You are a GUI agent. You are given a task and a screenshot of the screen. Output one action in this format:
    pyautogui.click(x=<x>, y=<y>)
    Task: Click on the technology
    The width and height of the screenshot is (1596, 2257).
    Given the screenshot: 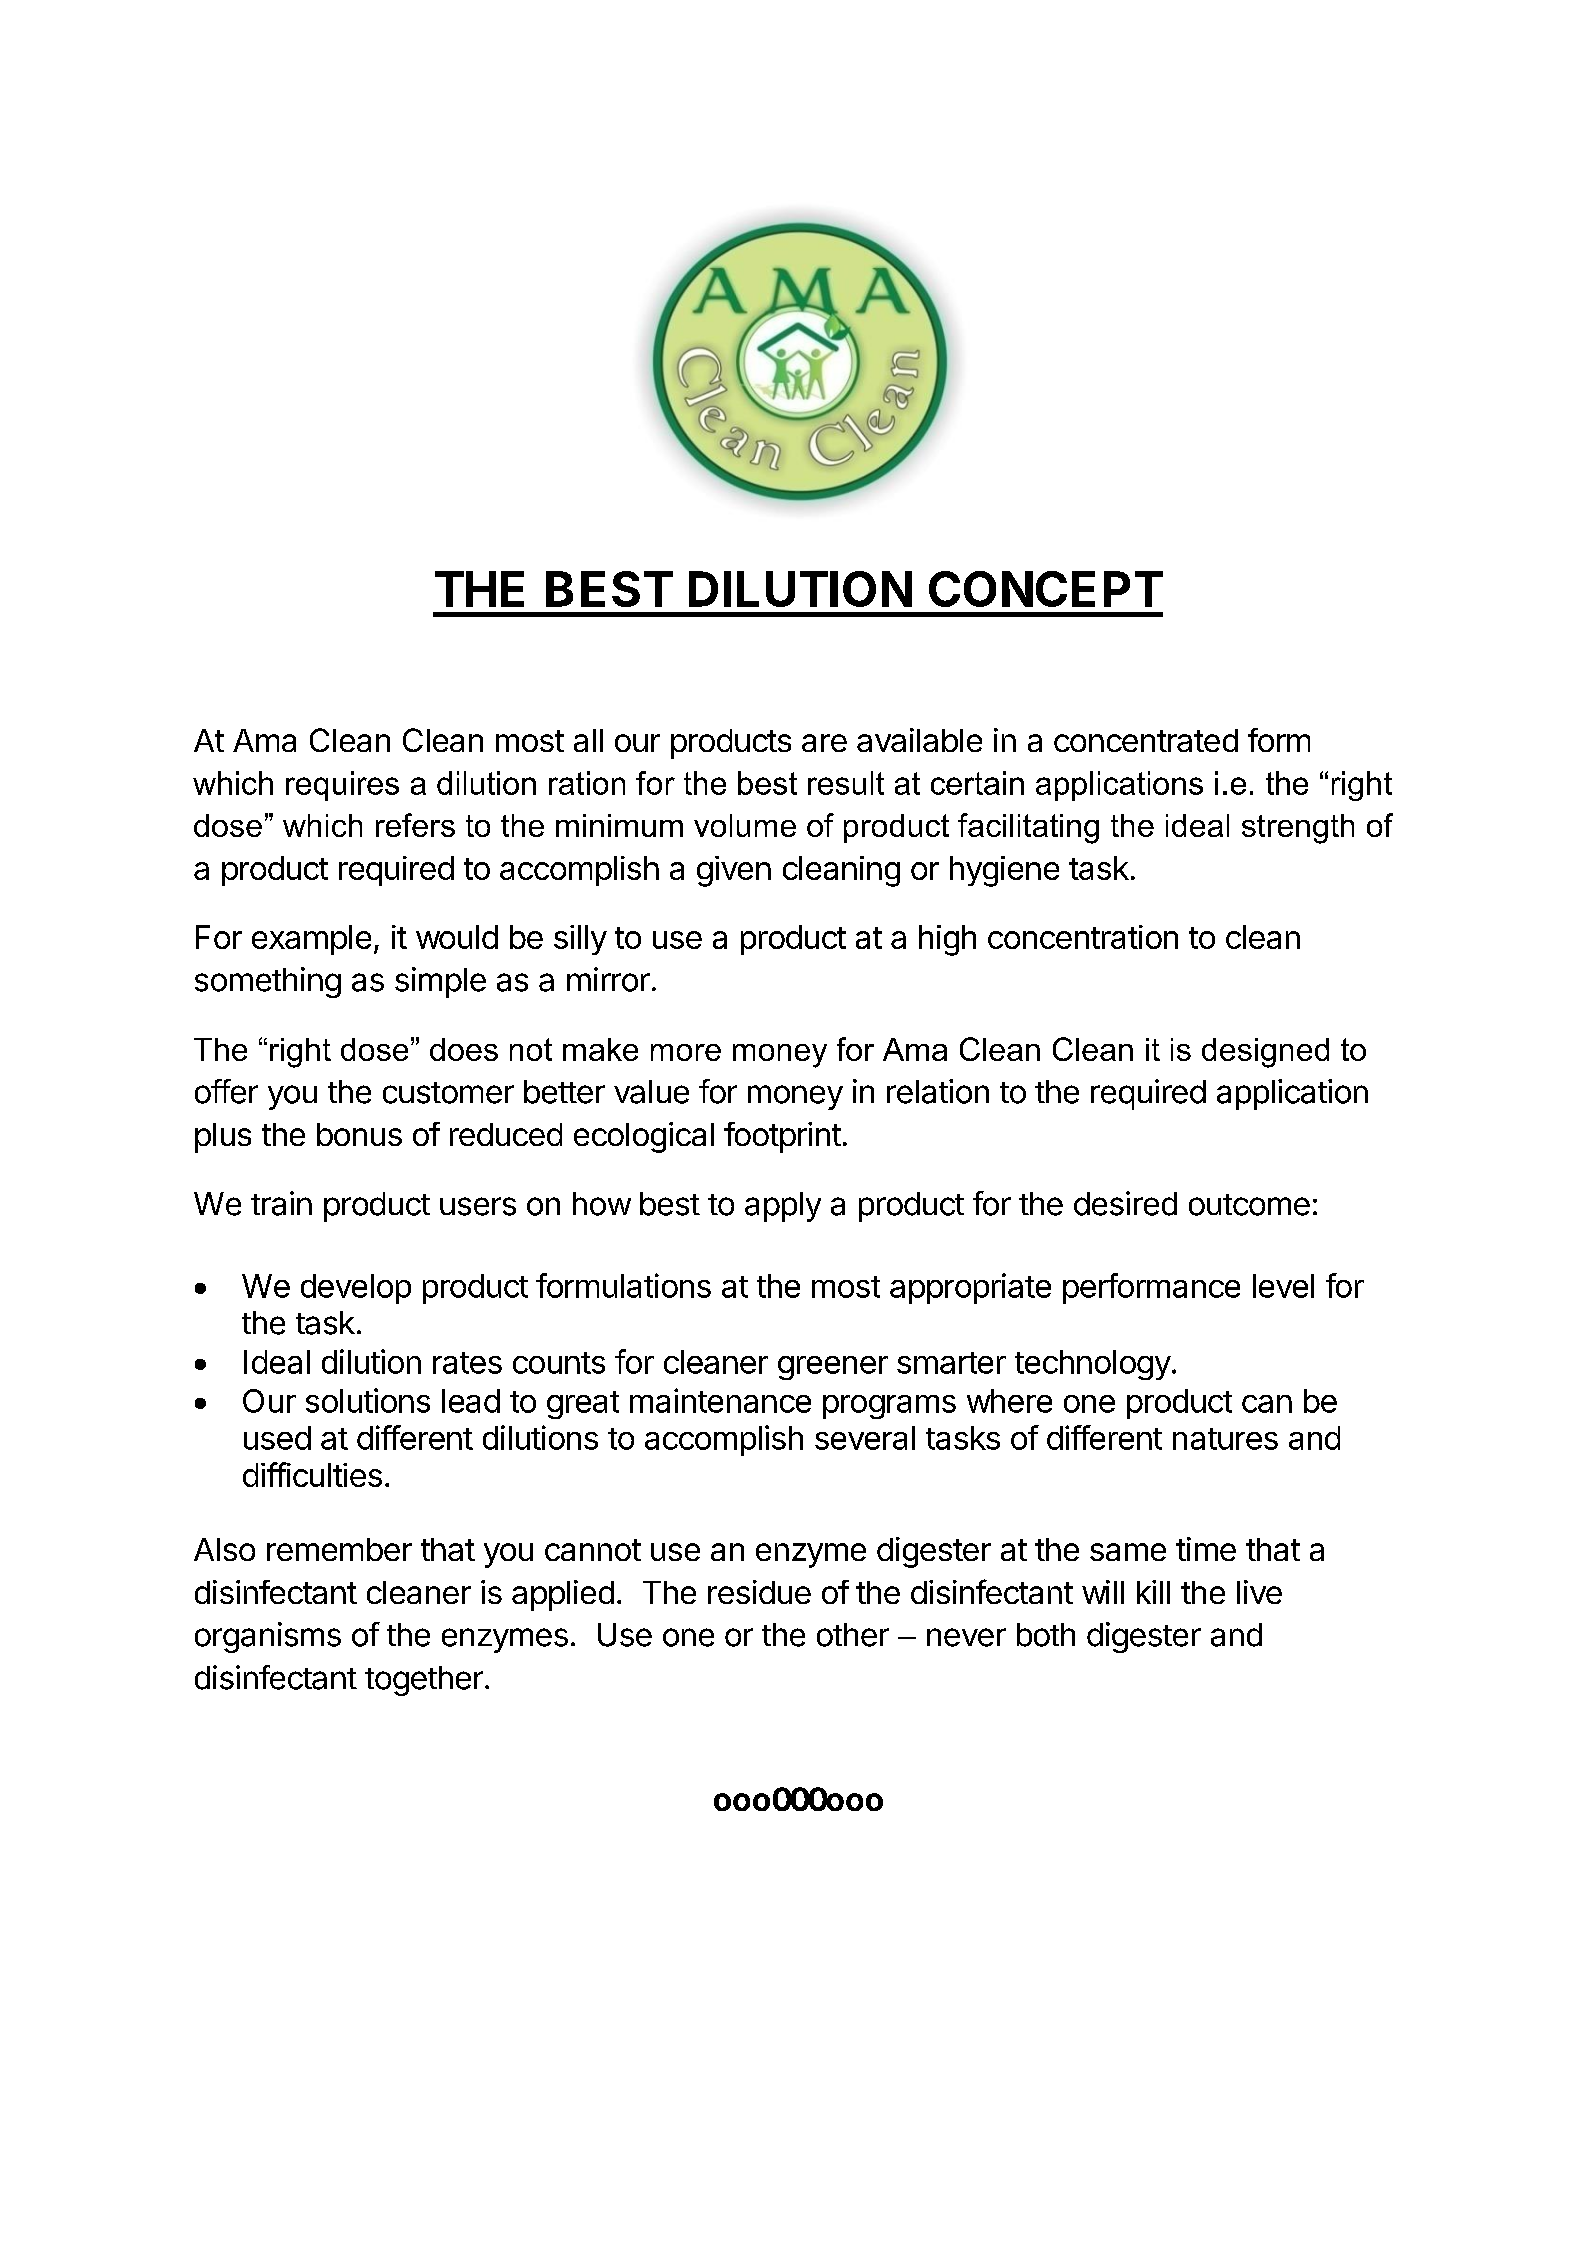 What is the action you would take?
    pyautogui.click(x=1093, y=1365)
